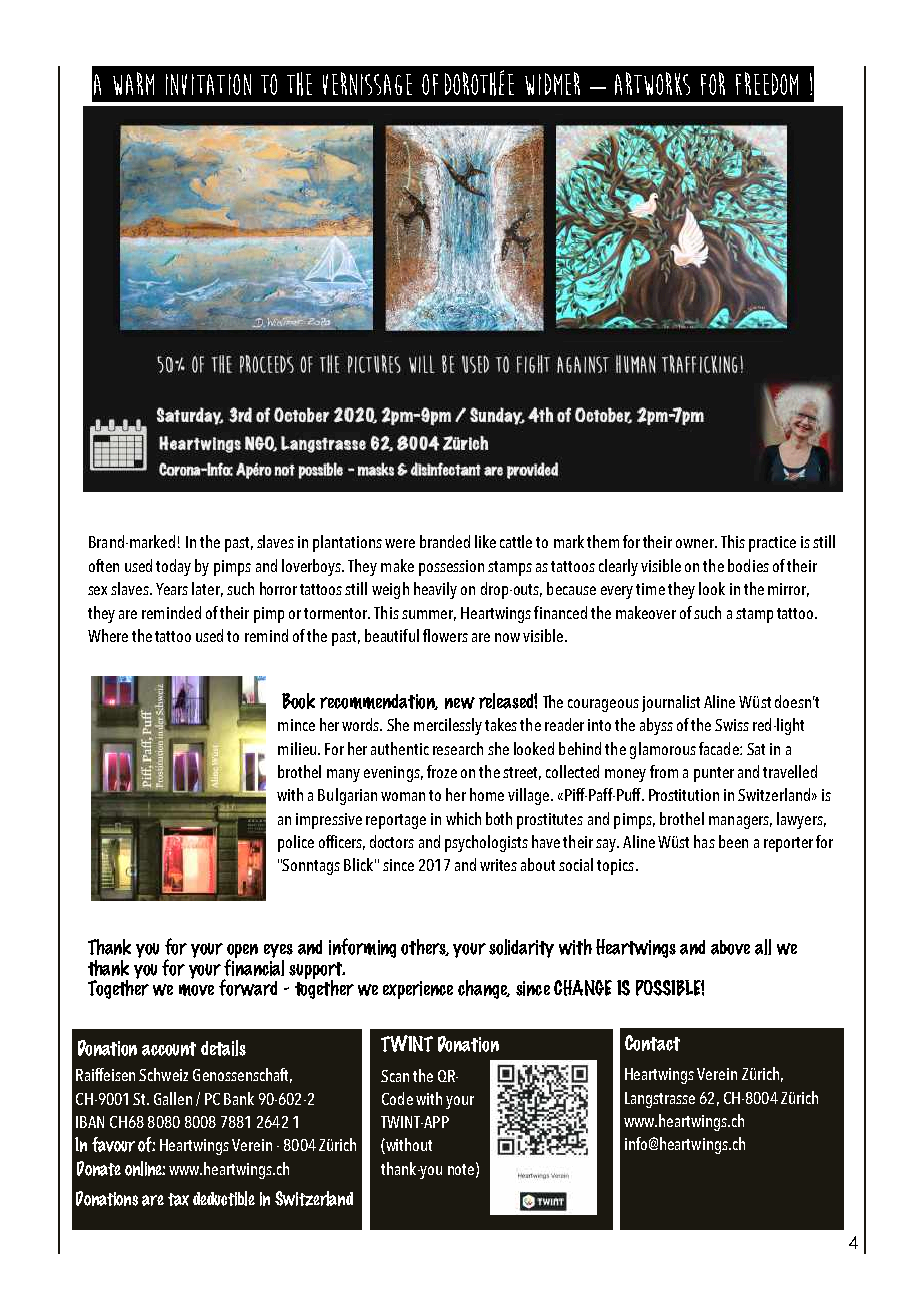 The image size is (924, 1308). I want to click on note, so click(461, 1169).
